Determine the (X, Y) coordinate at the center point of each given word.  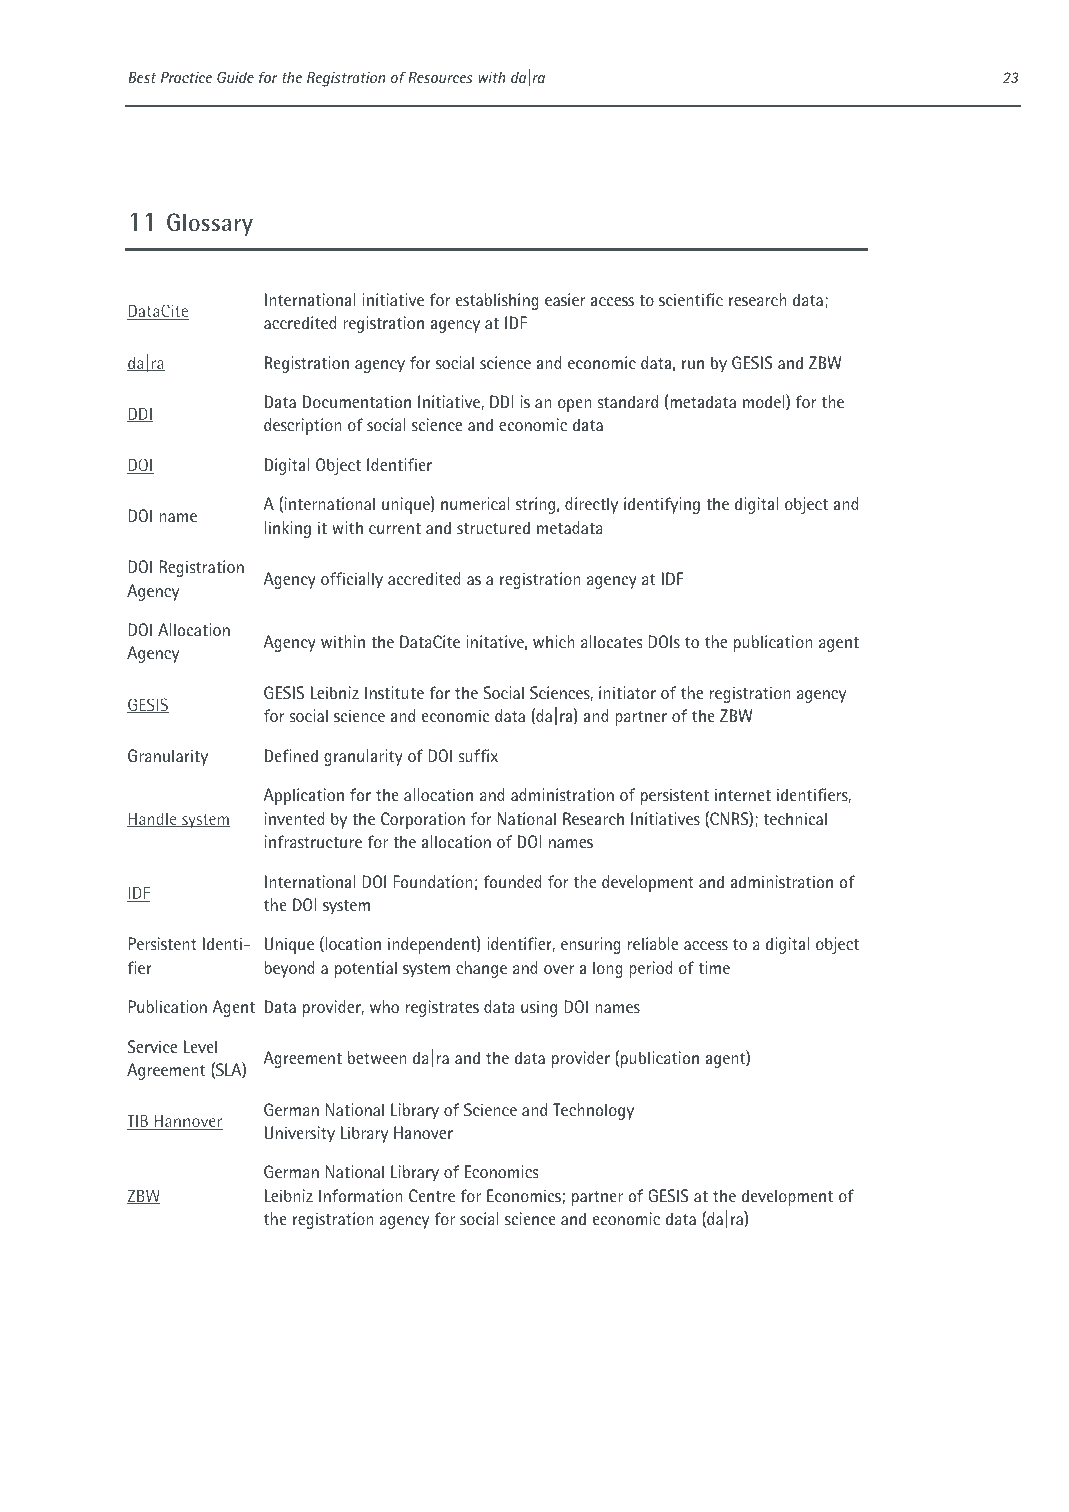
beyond (289, 969)
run (693, 364)
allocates (611, 641)
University (300, 1134)
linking (288, 529)
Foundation (432, 881)
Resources (440, 77)
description (302, 426)
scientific (691, 299)
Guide (235, 77)
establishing (497, 301)
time (714, 967)
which (553, 641)
